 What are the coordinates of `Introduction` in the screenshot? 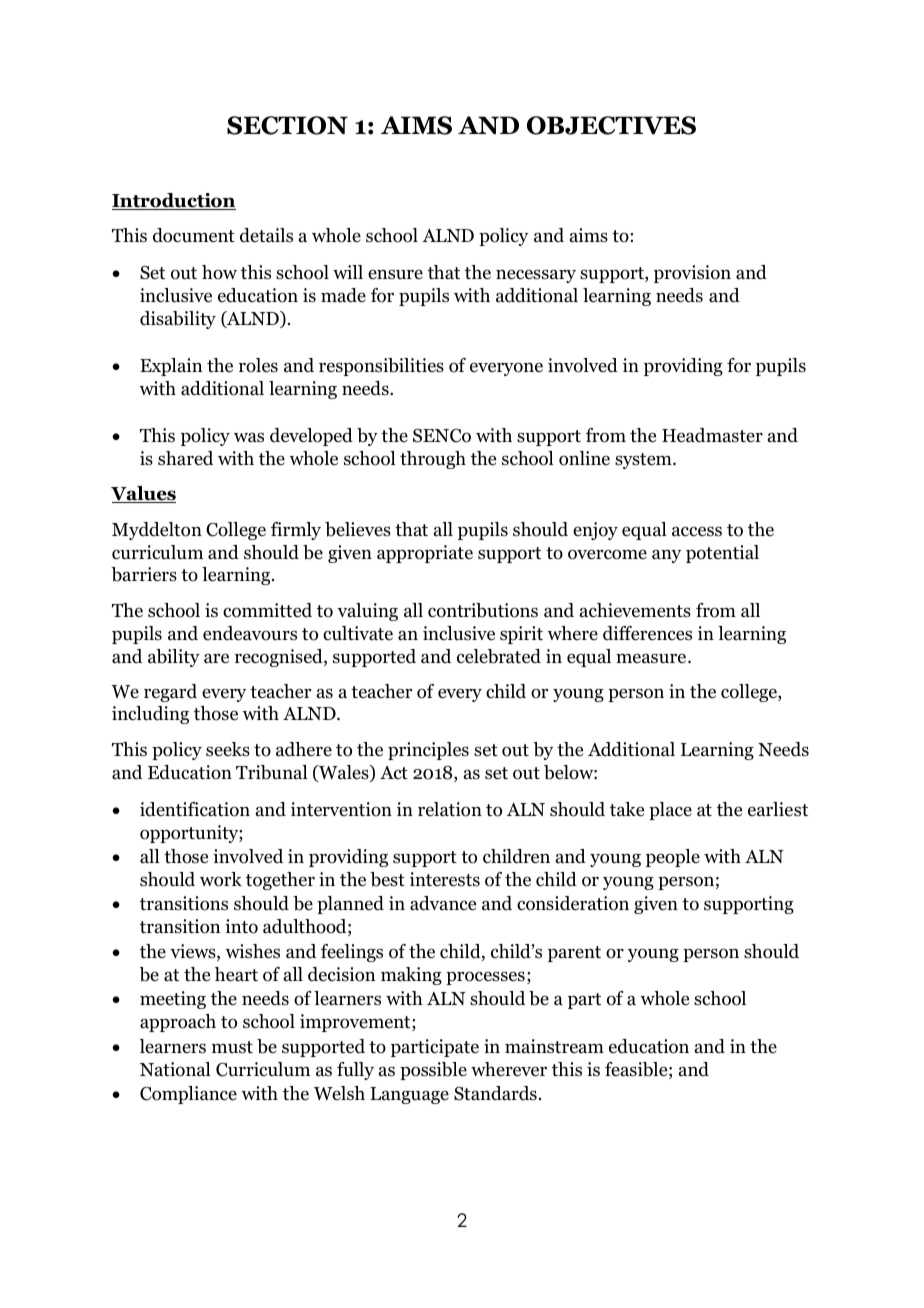 It's located at (174, 201).
